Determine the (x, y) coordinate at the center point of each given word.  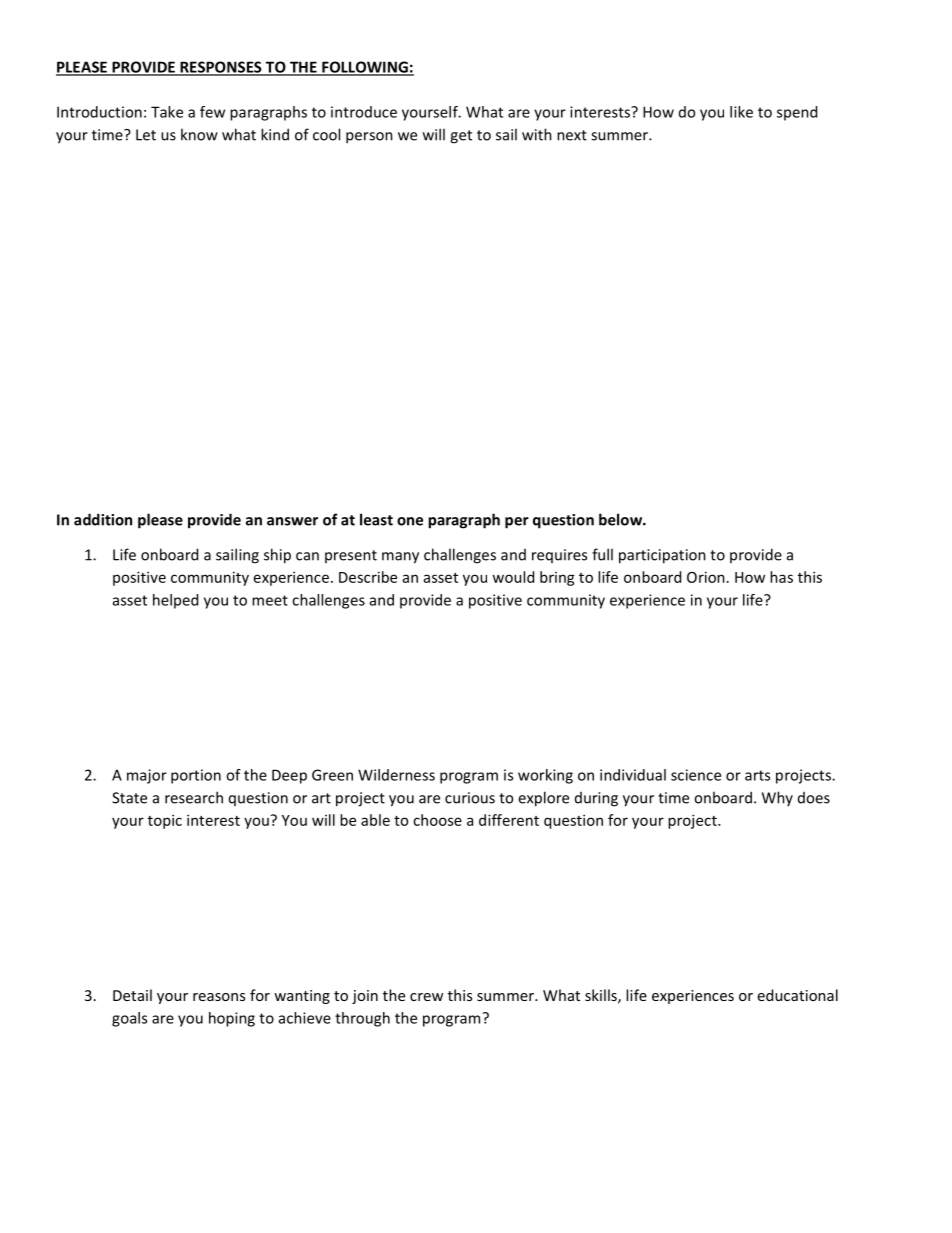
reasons (219, 997)
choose (437, 820)
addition (103, 519)
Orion (706, 577)
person (369, 138)
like (741, 112)
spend (797, 113)
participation (662, 556)
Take (167, 112)
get (461, 137)
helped (175, 601)
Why (777, 798)
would (513, 577)
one (410, 521)
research (194, 797)
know (199, 134)
